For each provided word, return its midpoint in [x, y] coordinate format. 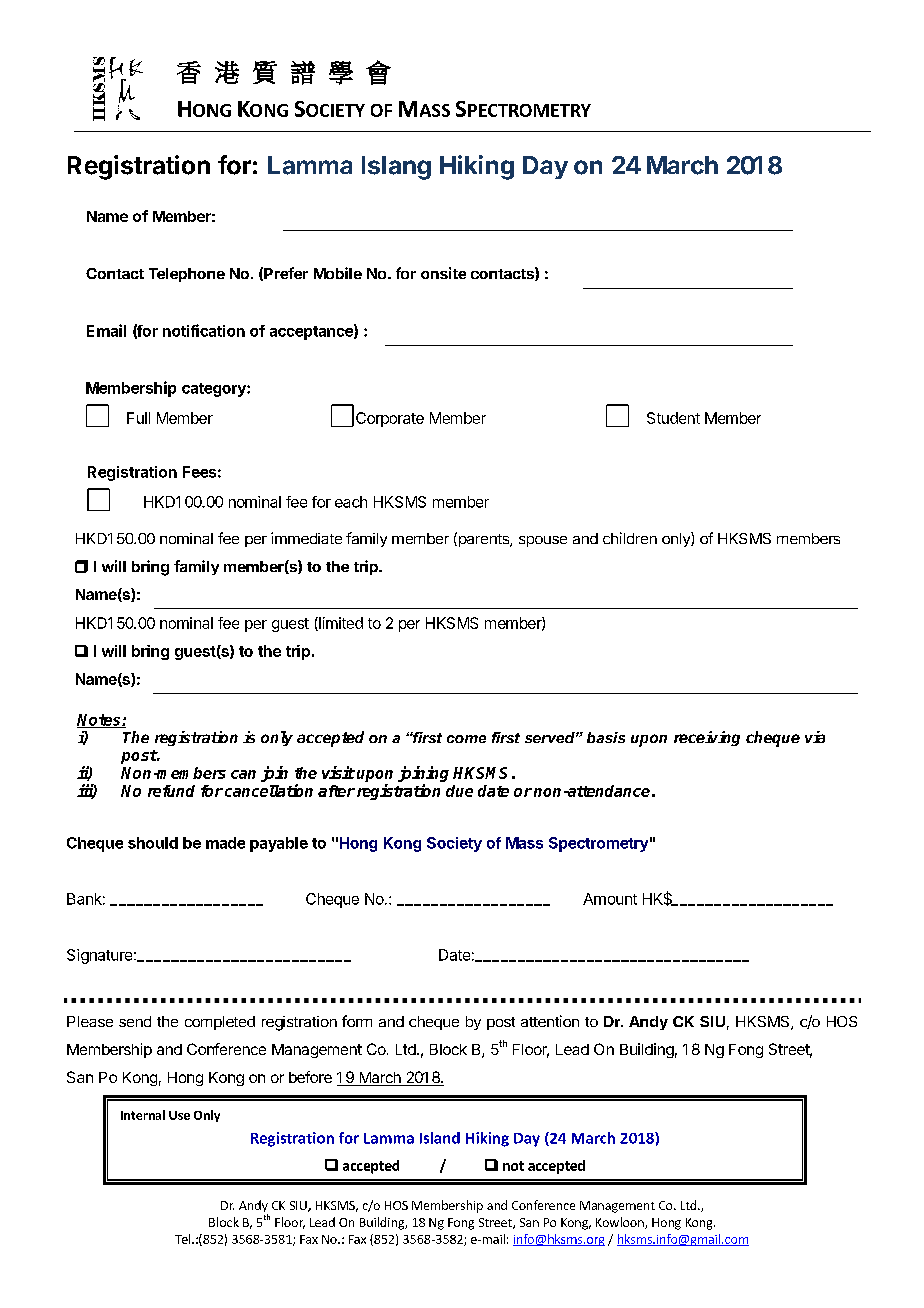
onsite [443, 273]
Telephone [187, 275]
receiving [707, 738]
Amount [610, 899]
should [153, 843]
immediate [306, 538]
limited [340, 624]
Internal [143, 1115]
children [630, 538]
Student [673, 418]
